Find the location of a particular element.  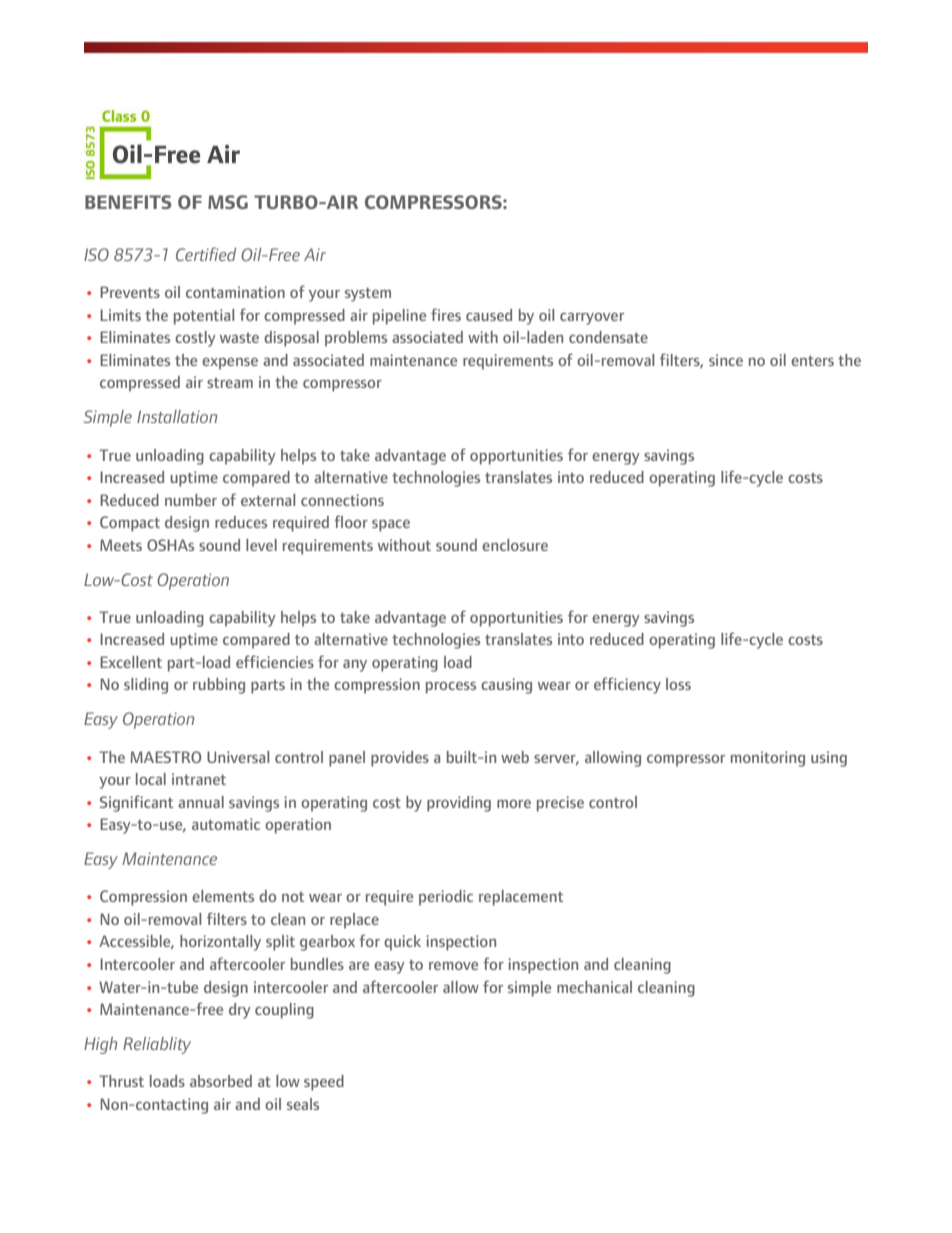

system is located at coordinates (368, 294).
